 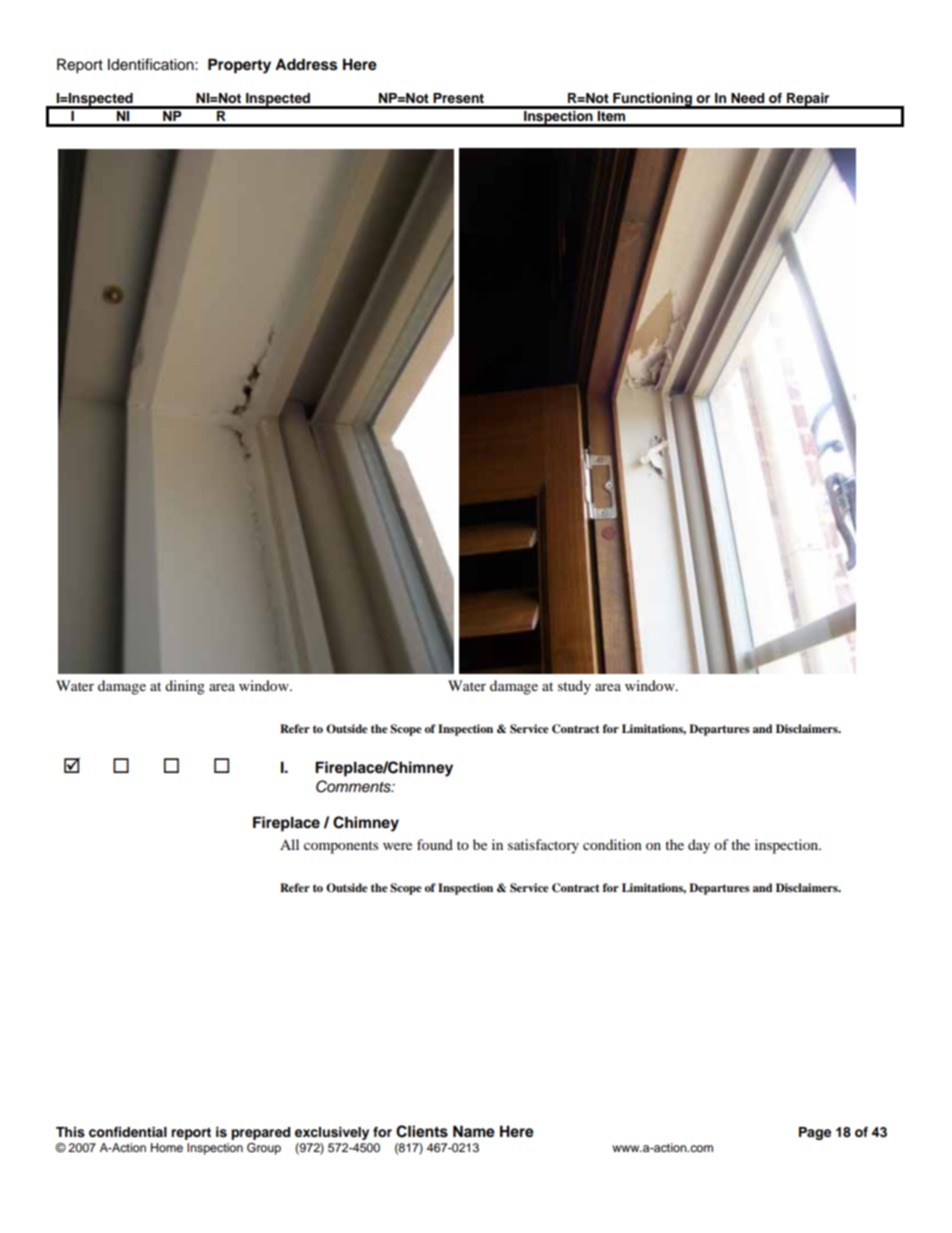 What do you see at coordinates (397, 846) in the screenshot?
I see `were` at bounding box center [397, 846].
